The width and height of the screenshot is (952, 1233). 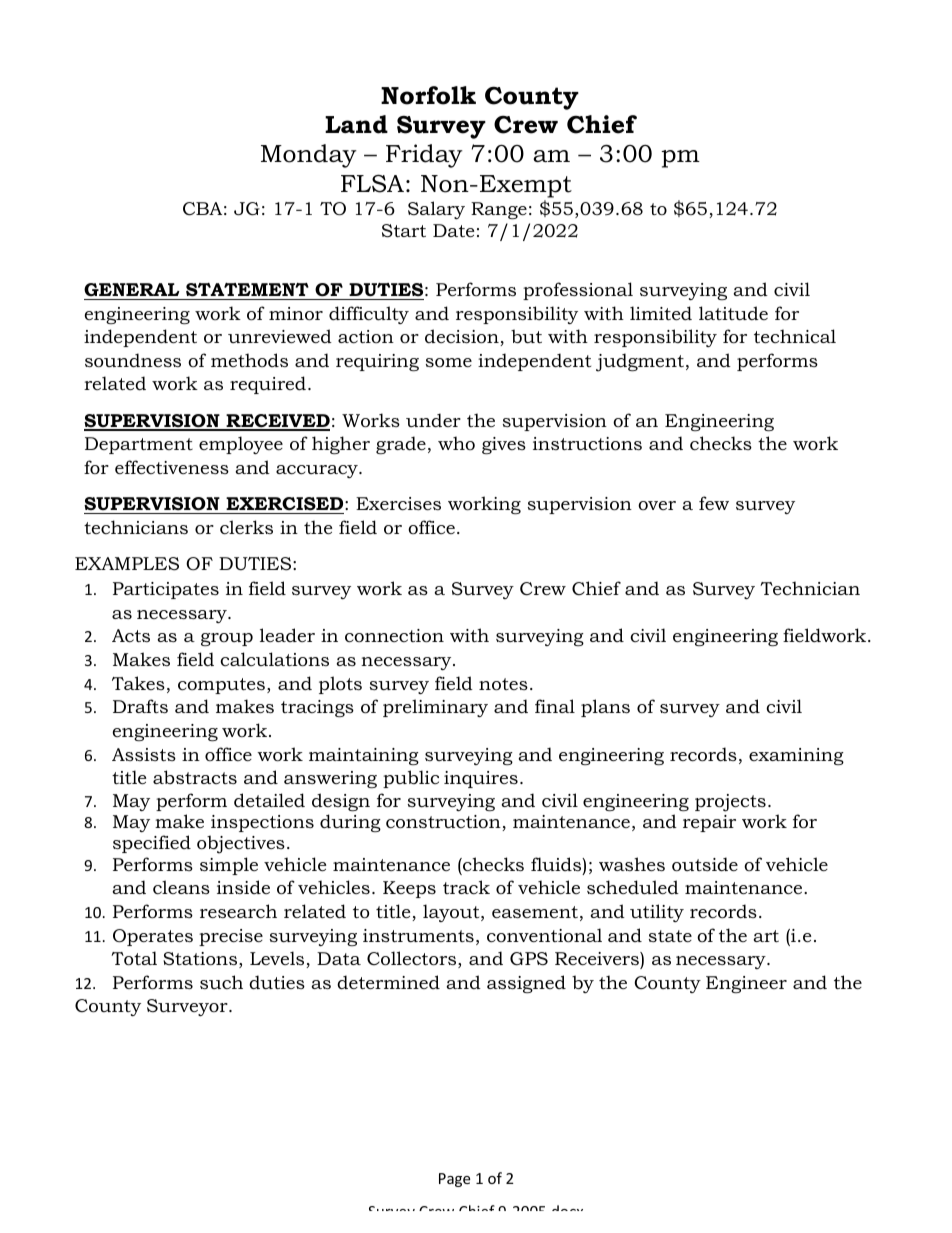 What do you see at coordinates (463, 337) in the screenshot?
I see `decision` at bounding box center [463, 337].
